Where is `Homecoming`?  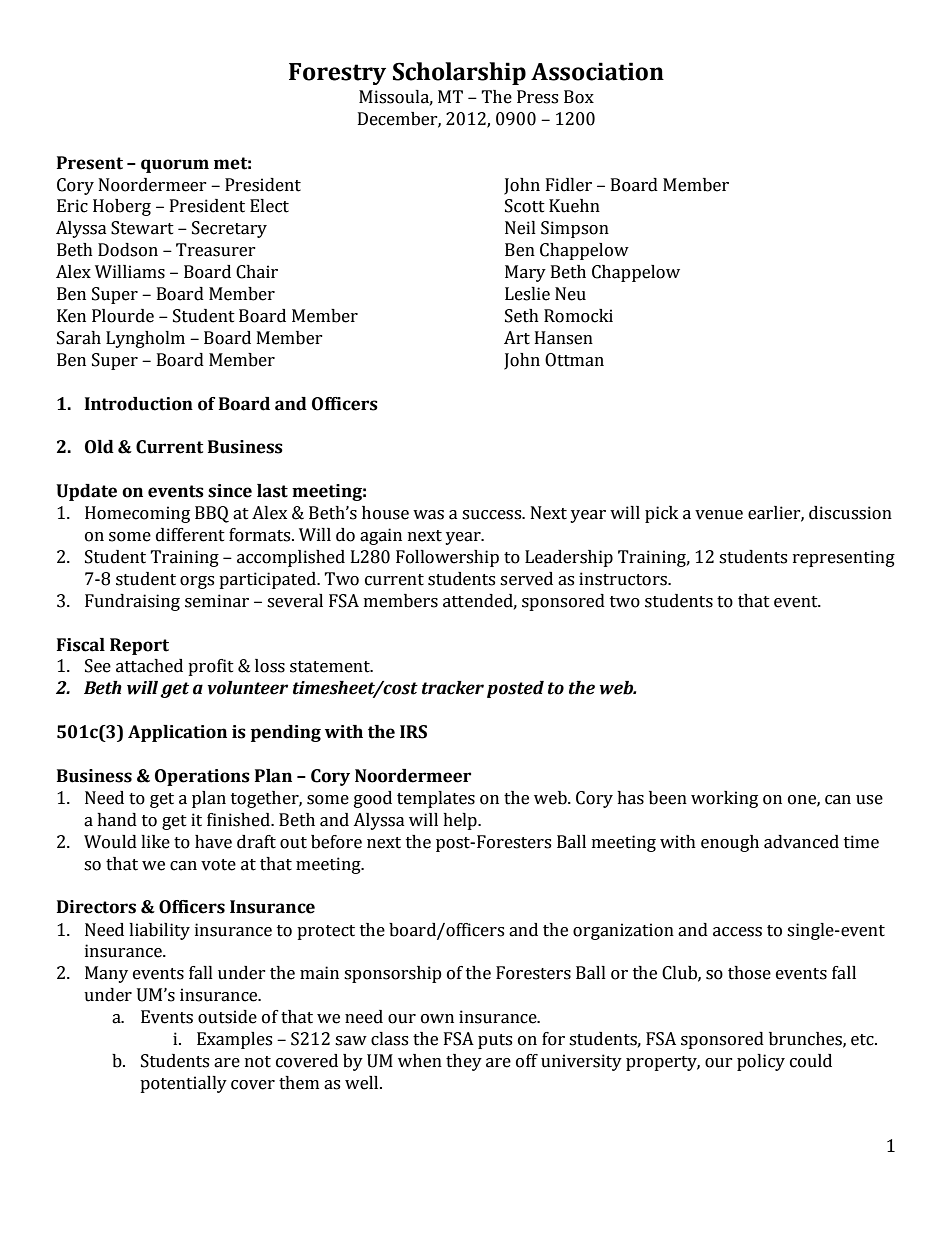 Homecoming is located at coordinates (137, 514).
